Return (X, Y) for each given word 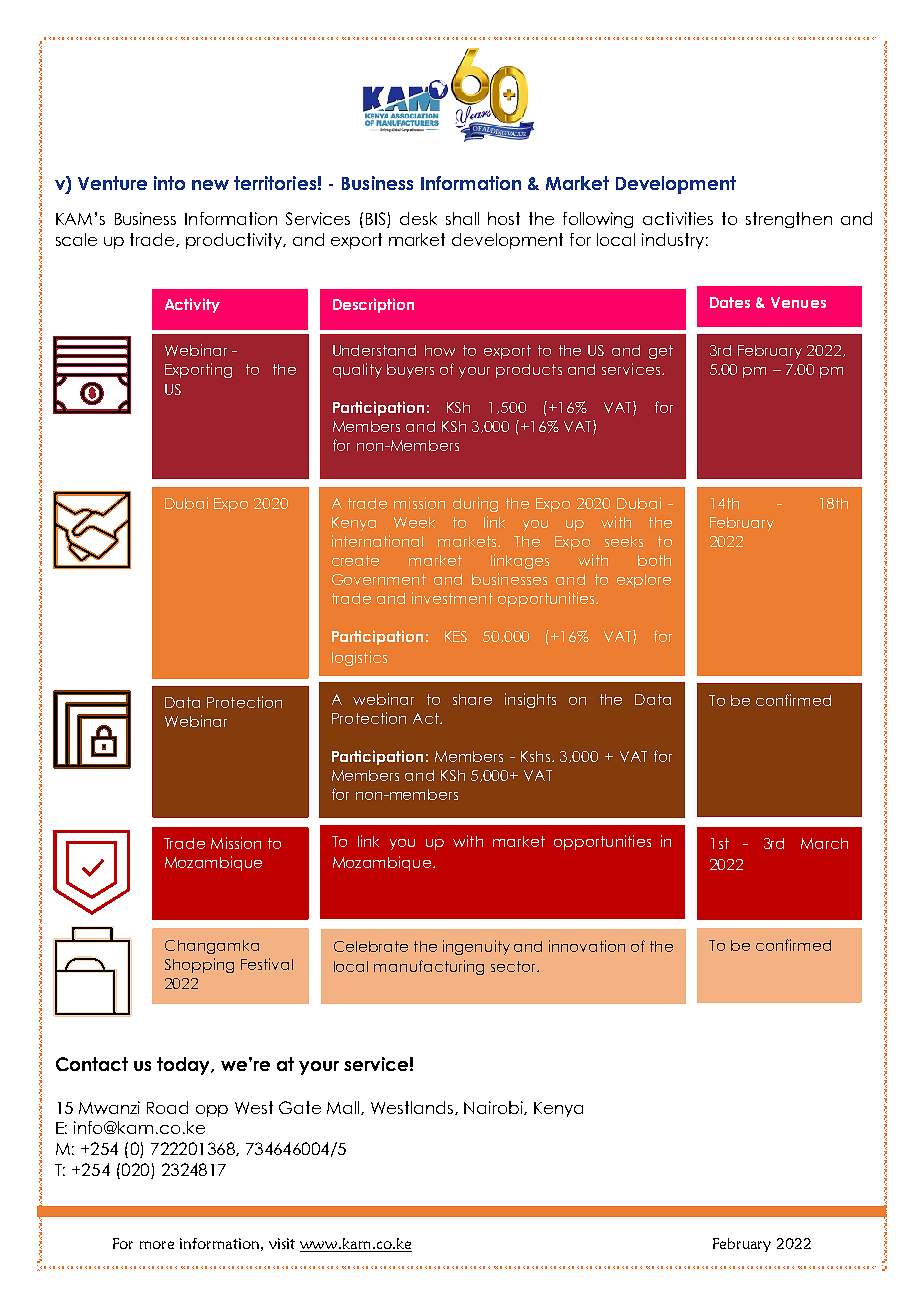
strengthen (789, 220)
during (475, 504)
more (157, 1245)
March (824, 843)
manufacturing (429, 967)
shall (462, 218)
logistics (359, 658)
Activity (192, 305)
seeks (624, 541)
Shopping (199, 965)
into (169, 183)
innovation (587, 946)
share (472, 699)
